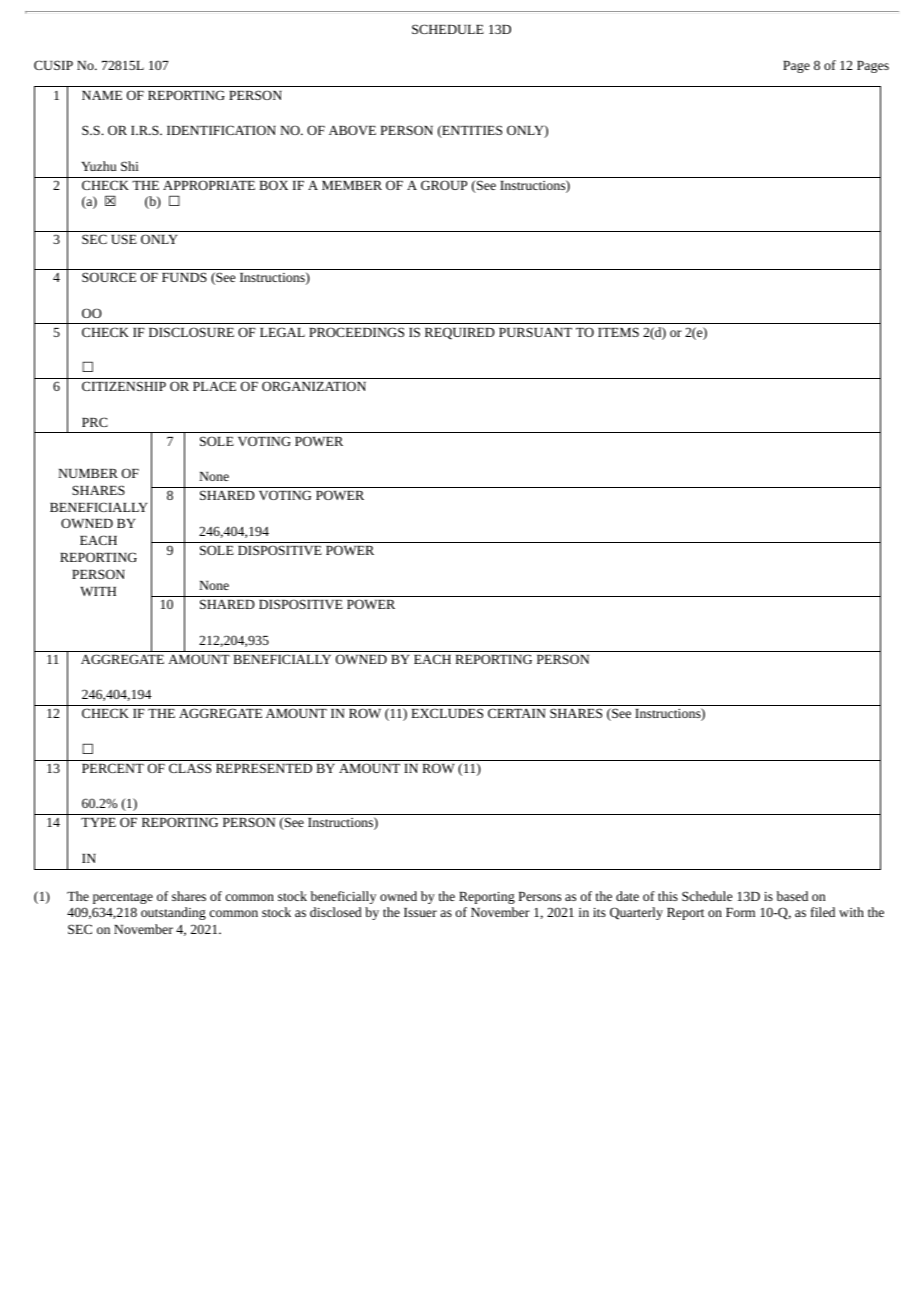 Image resolution: width=924 pixels, height=1308 pixels. Describe the element at coordinates (618, 332) in the document. I see `ITEMS` at that location.
